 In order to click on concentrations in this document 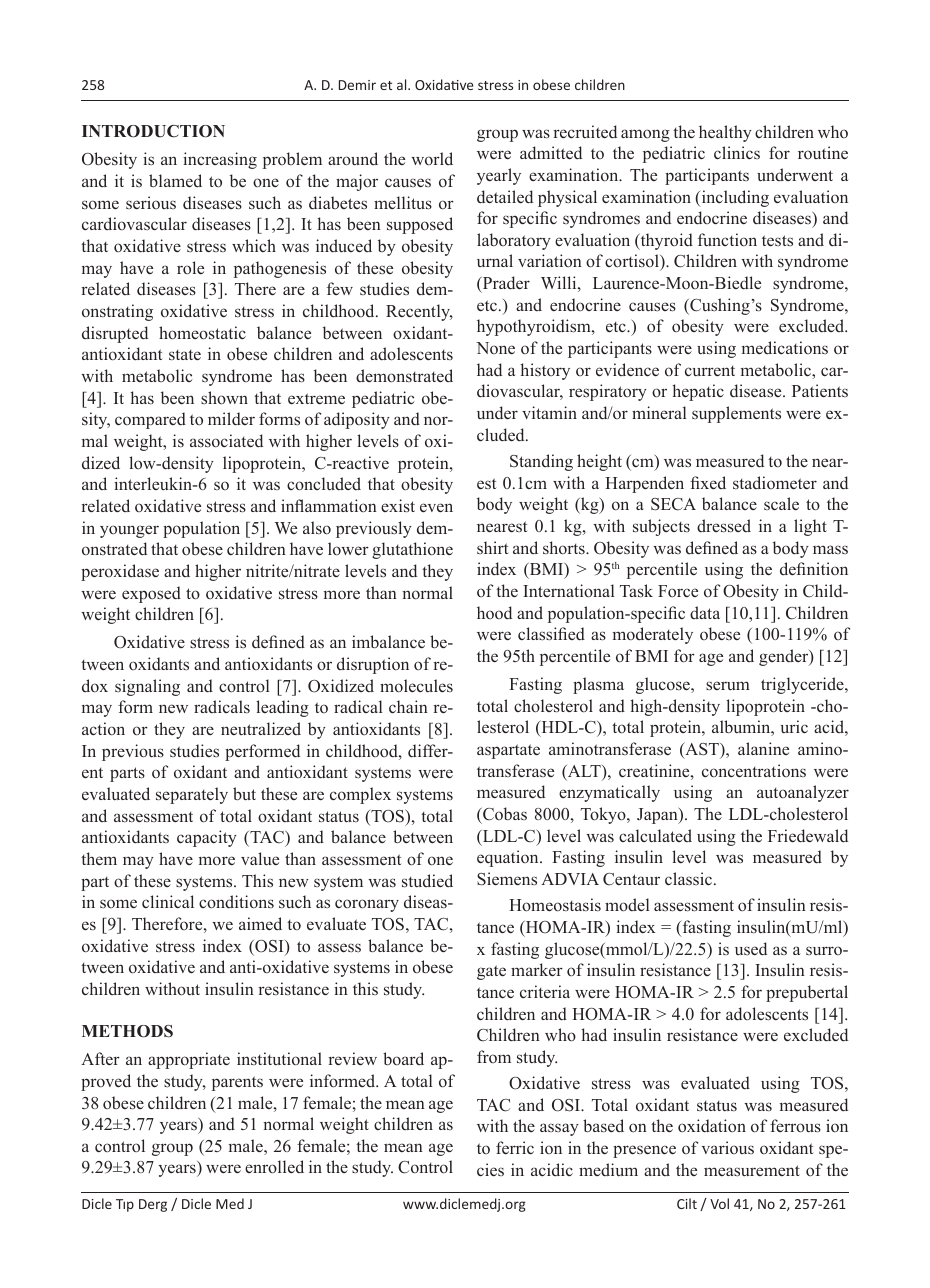, I will do `click(754, 771)`.
